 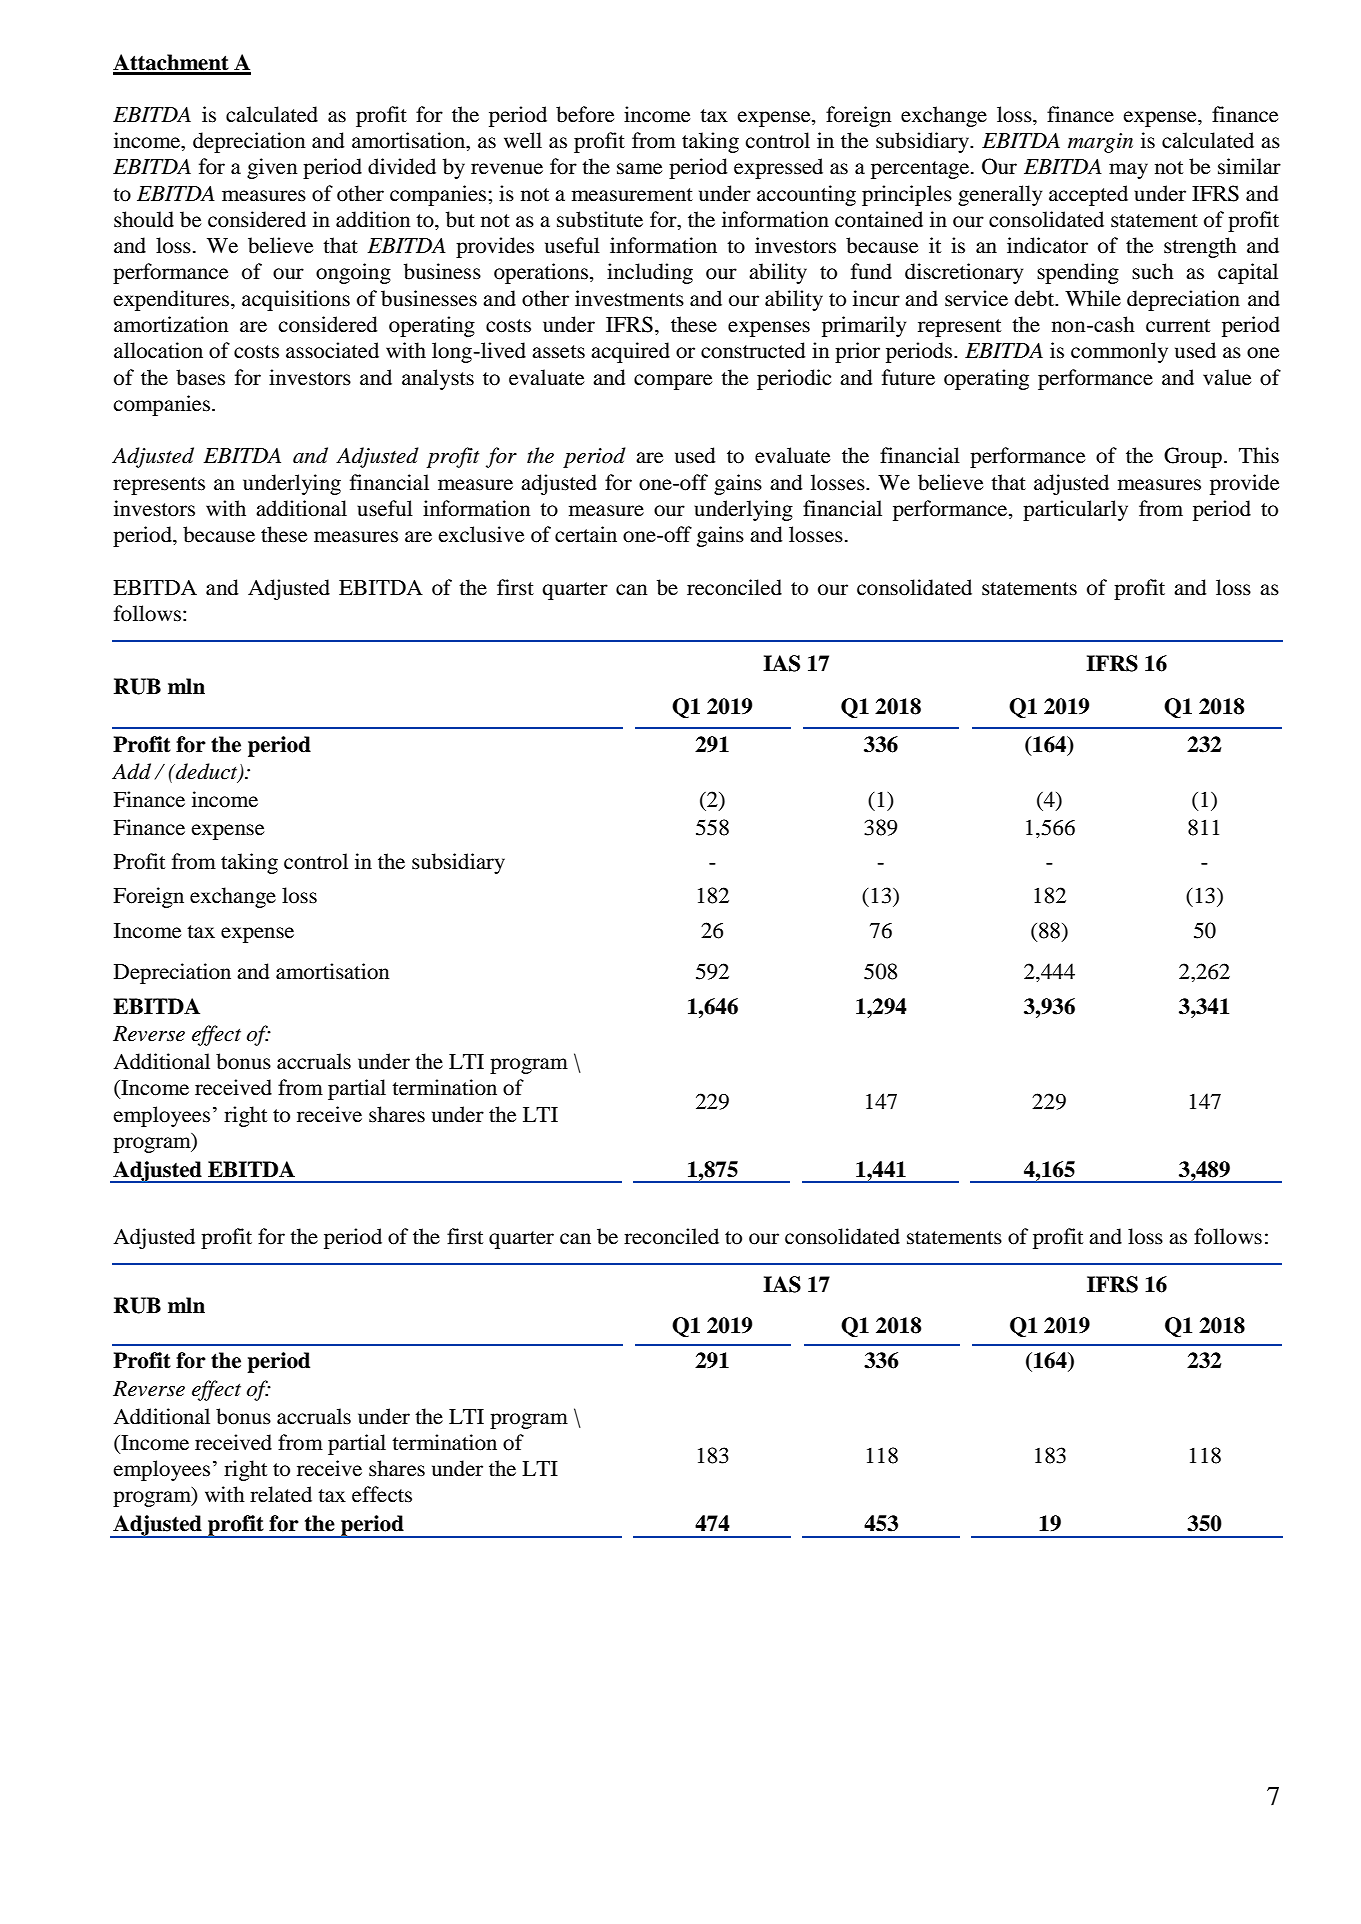 I want to click on particularly, so click(x=1075, y=510).
